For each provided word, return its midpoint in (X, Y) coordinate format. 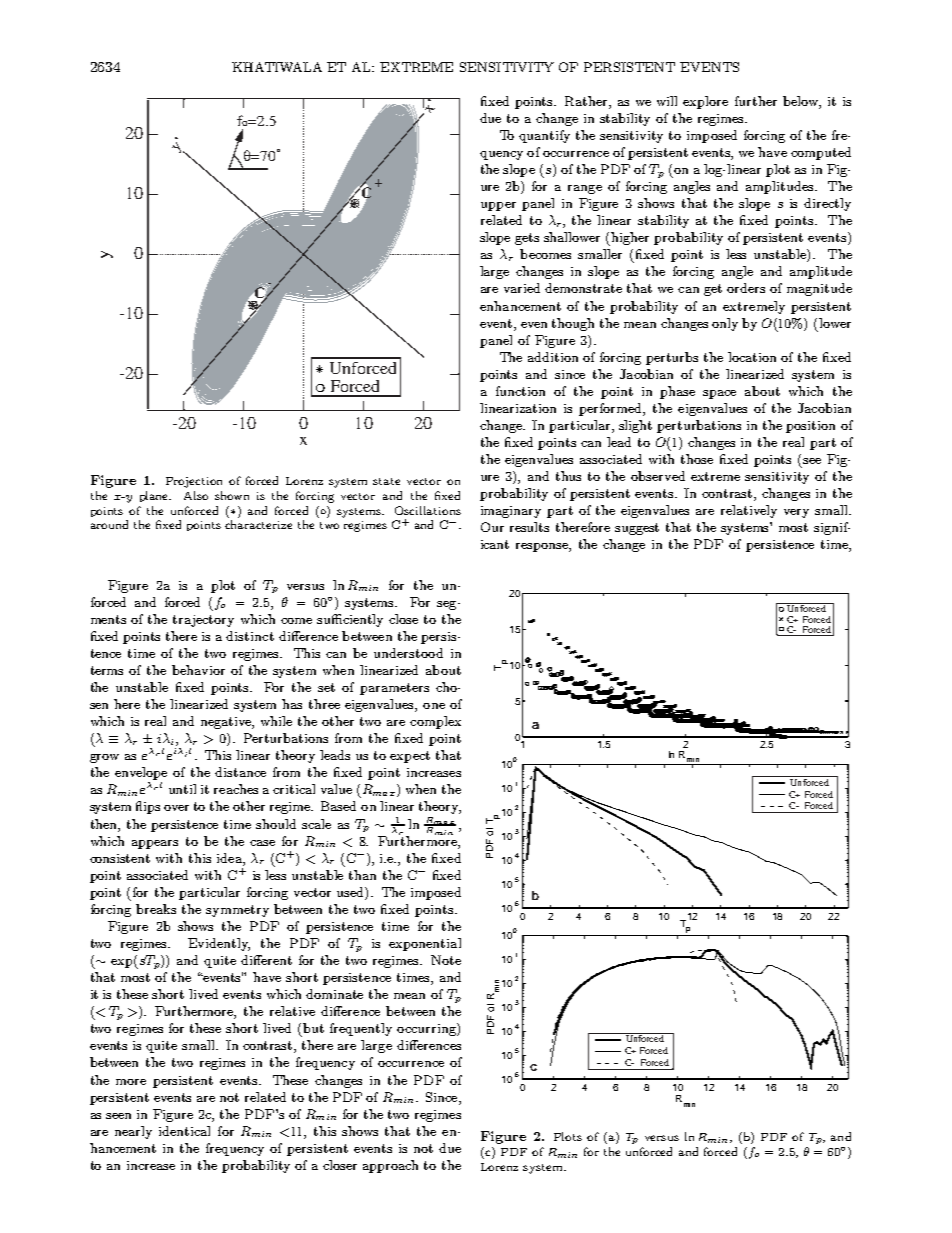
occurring (427, 1029)
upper (498, 206)
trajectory (203, 621)
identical (184, 1131)
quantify (544, 136)
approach (390, 1166)
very (796, 513)
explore (705, 102)
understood (408, 653)
